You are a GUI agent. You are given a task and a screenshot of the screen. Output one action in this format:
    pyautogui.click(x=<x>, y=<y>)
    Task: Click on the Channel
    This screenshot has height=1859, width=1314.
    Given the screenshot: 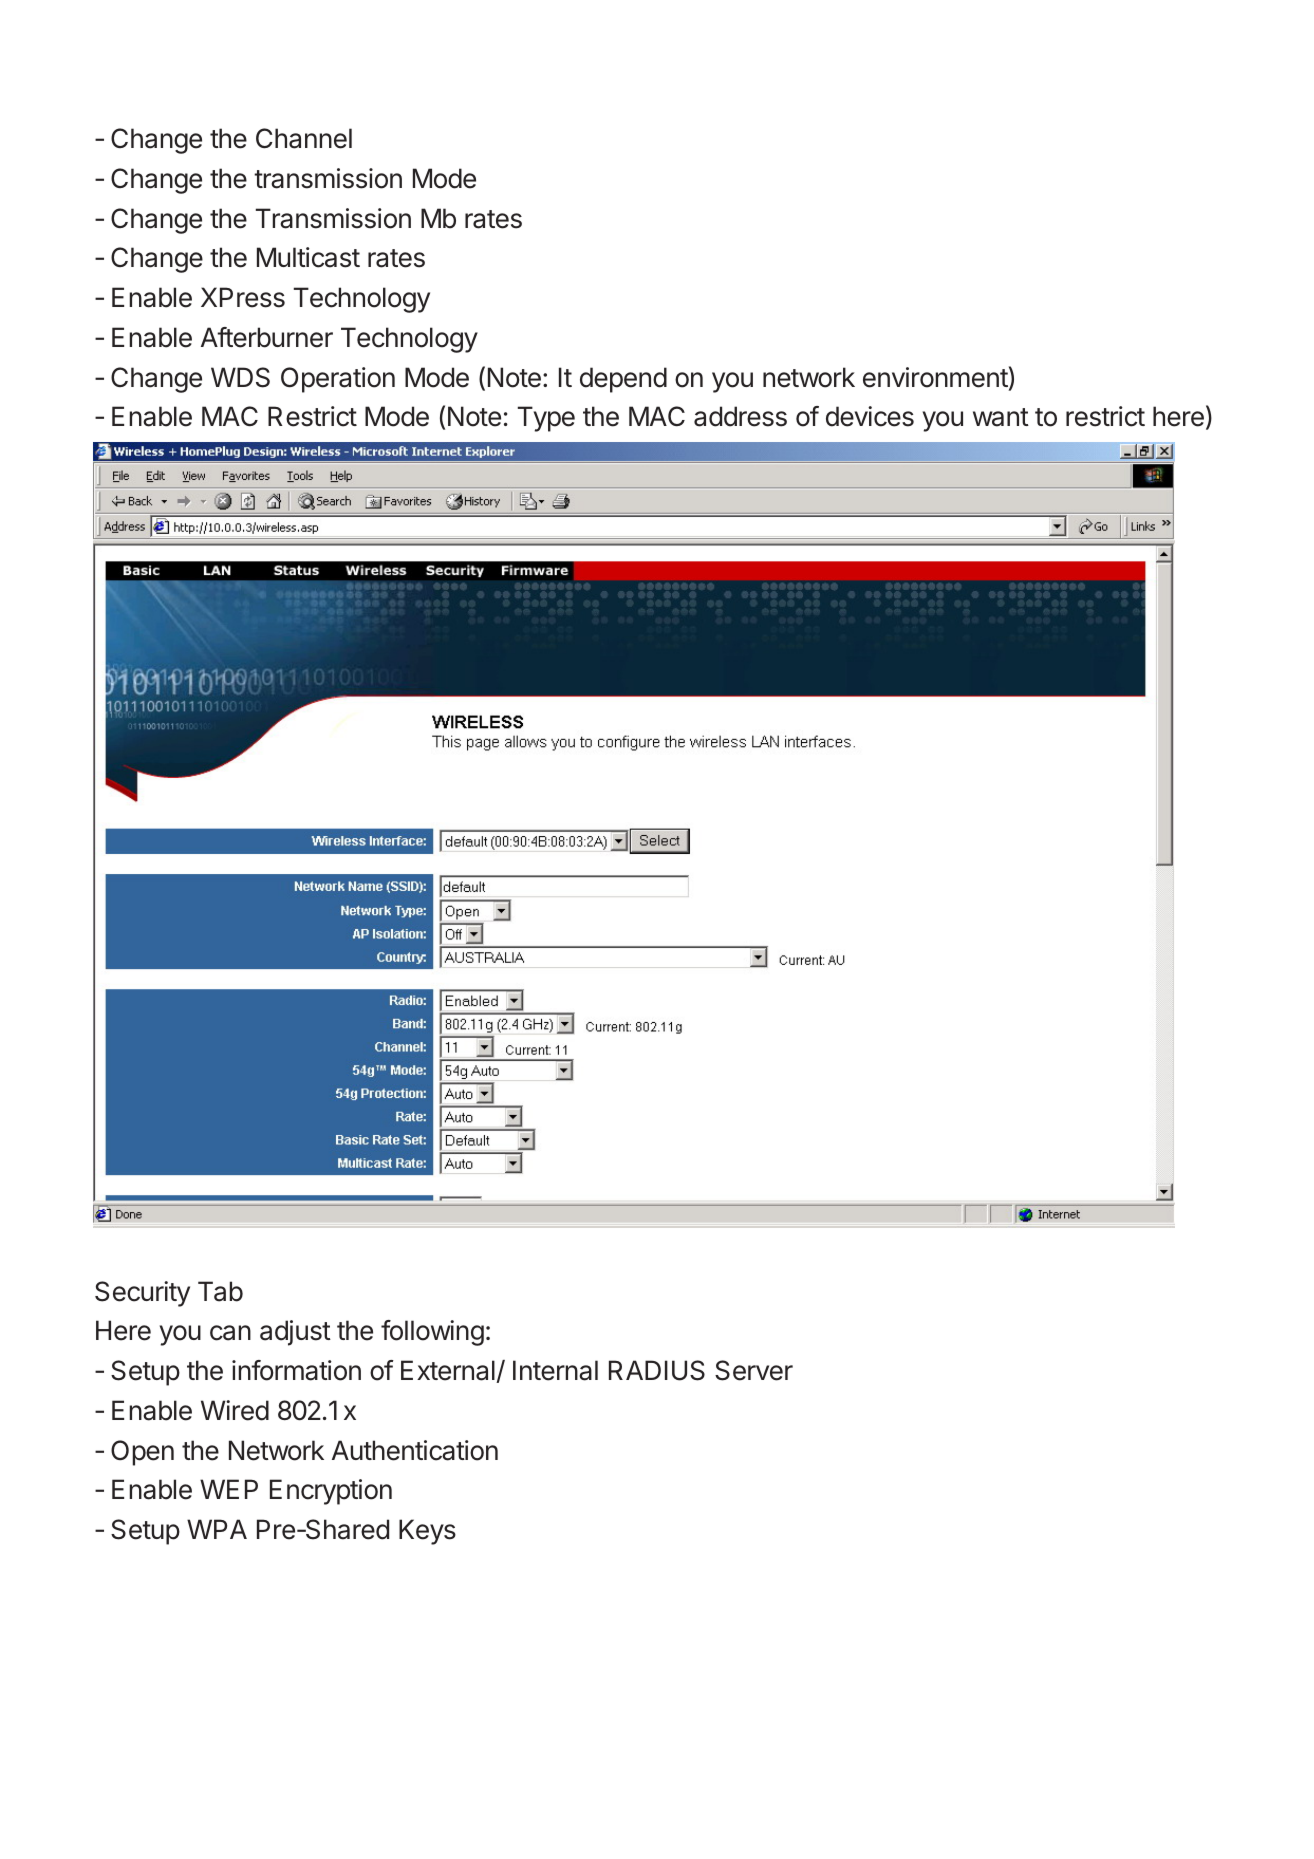 What is the action you would take?
    pyautogui.click(x=304, y=138)
